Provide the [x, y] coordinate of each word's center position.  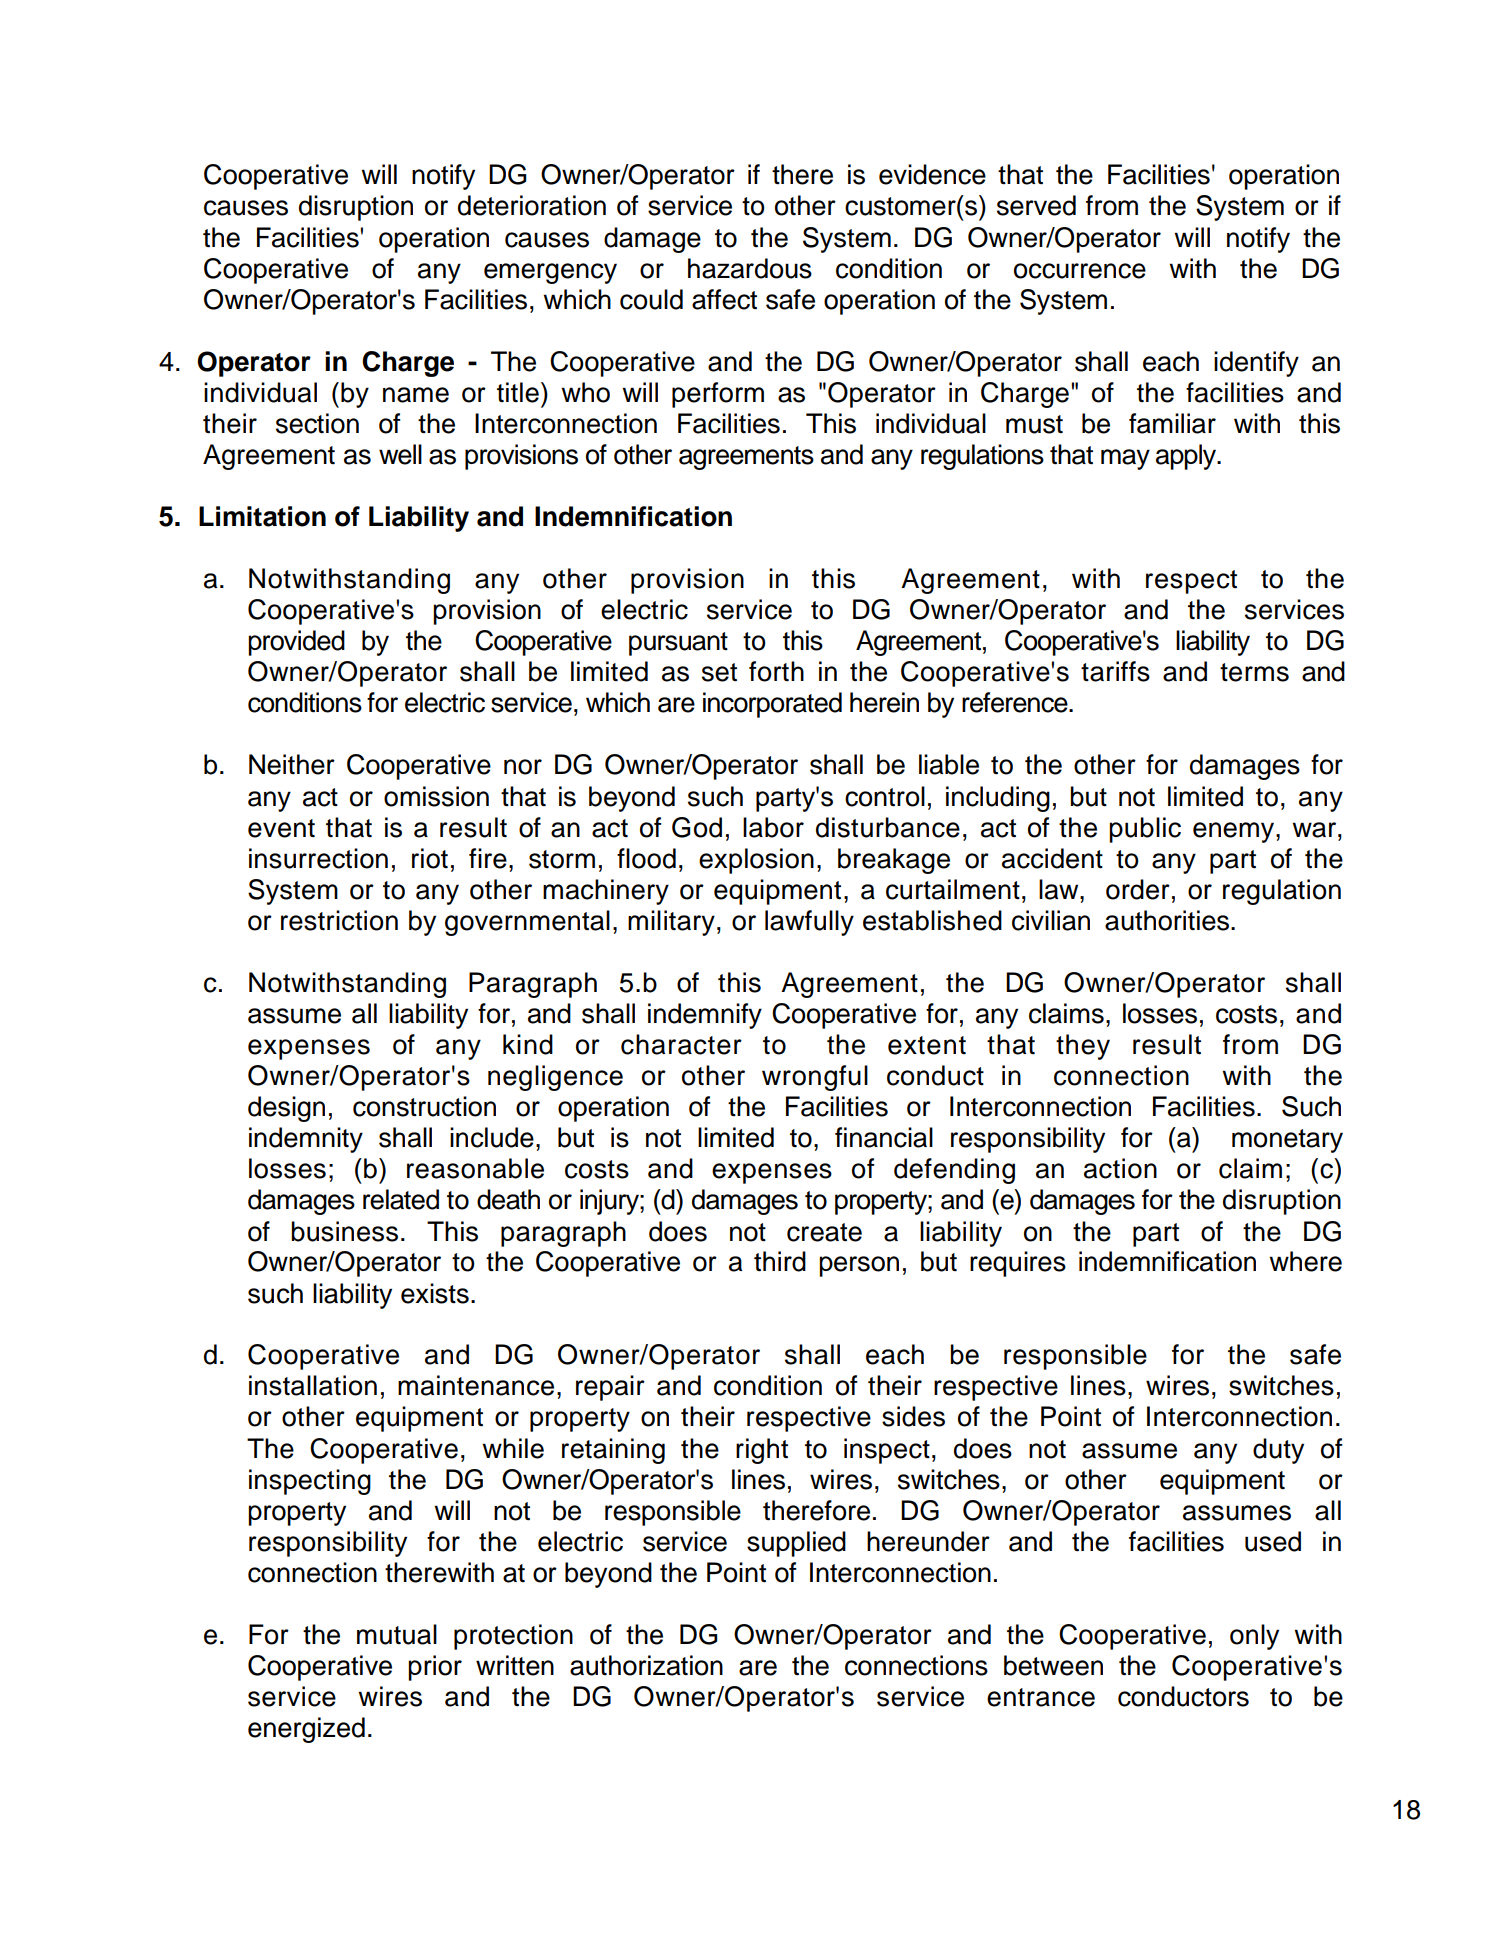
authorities [1167, 920]
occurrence [1080, 271]
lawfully [809, 923]
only [1254, 1637]
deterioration [532, 205]
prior [435, 1668]
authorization [646, 1665]
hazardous [750, 268]
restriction [339, 920]
